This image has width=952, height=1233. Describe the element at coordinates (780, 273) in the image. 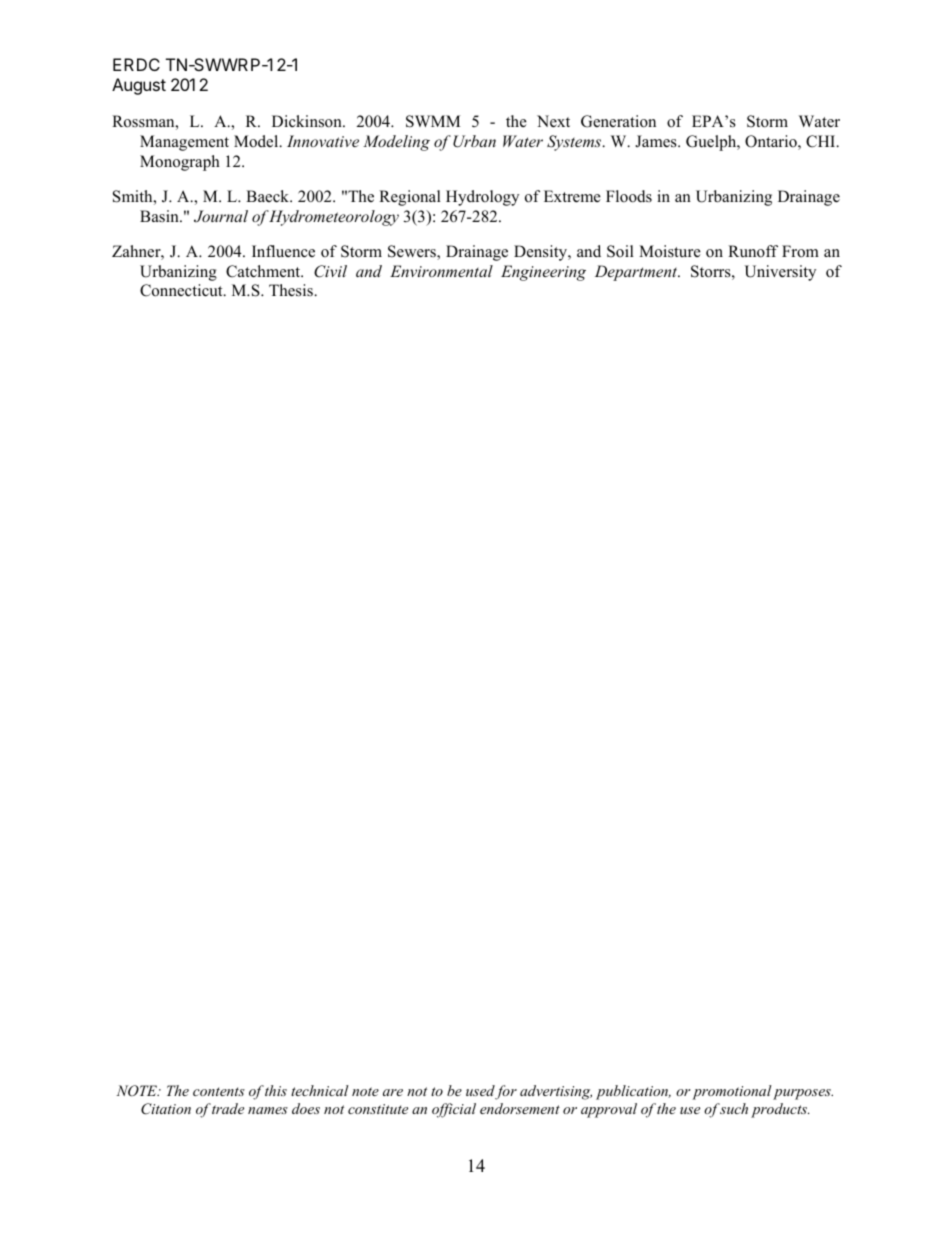

I see `University` at that location.
